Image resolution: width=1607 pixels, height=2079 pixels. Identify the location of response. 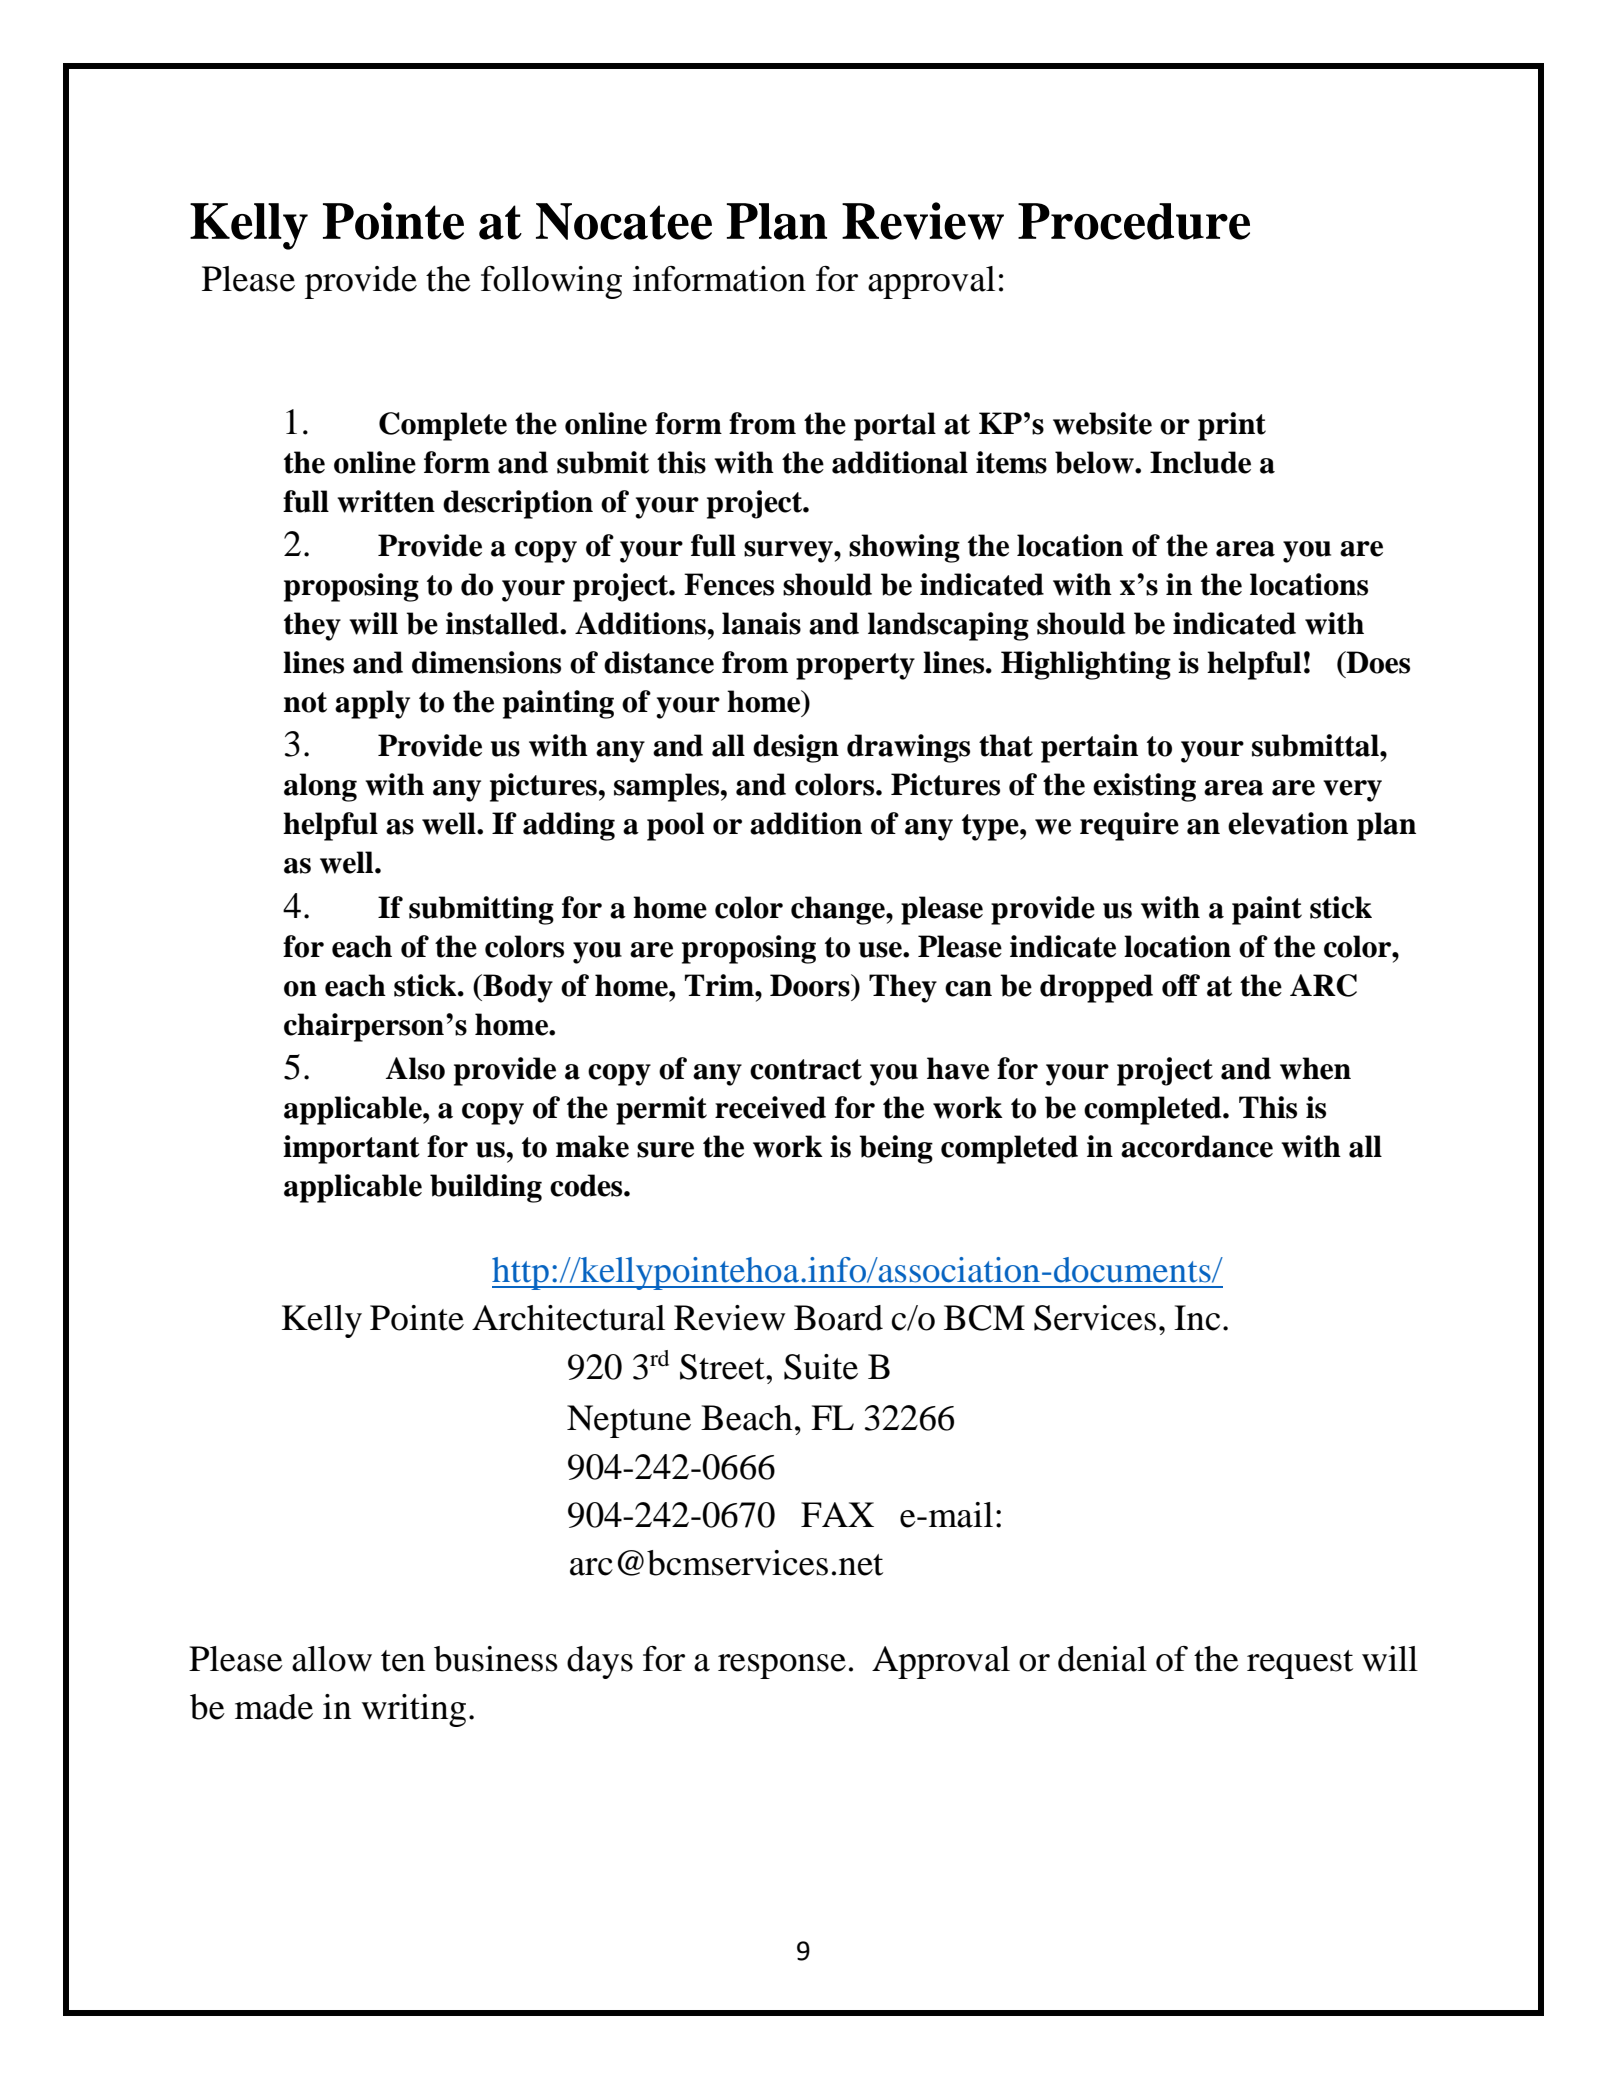
(782, 1666).
